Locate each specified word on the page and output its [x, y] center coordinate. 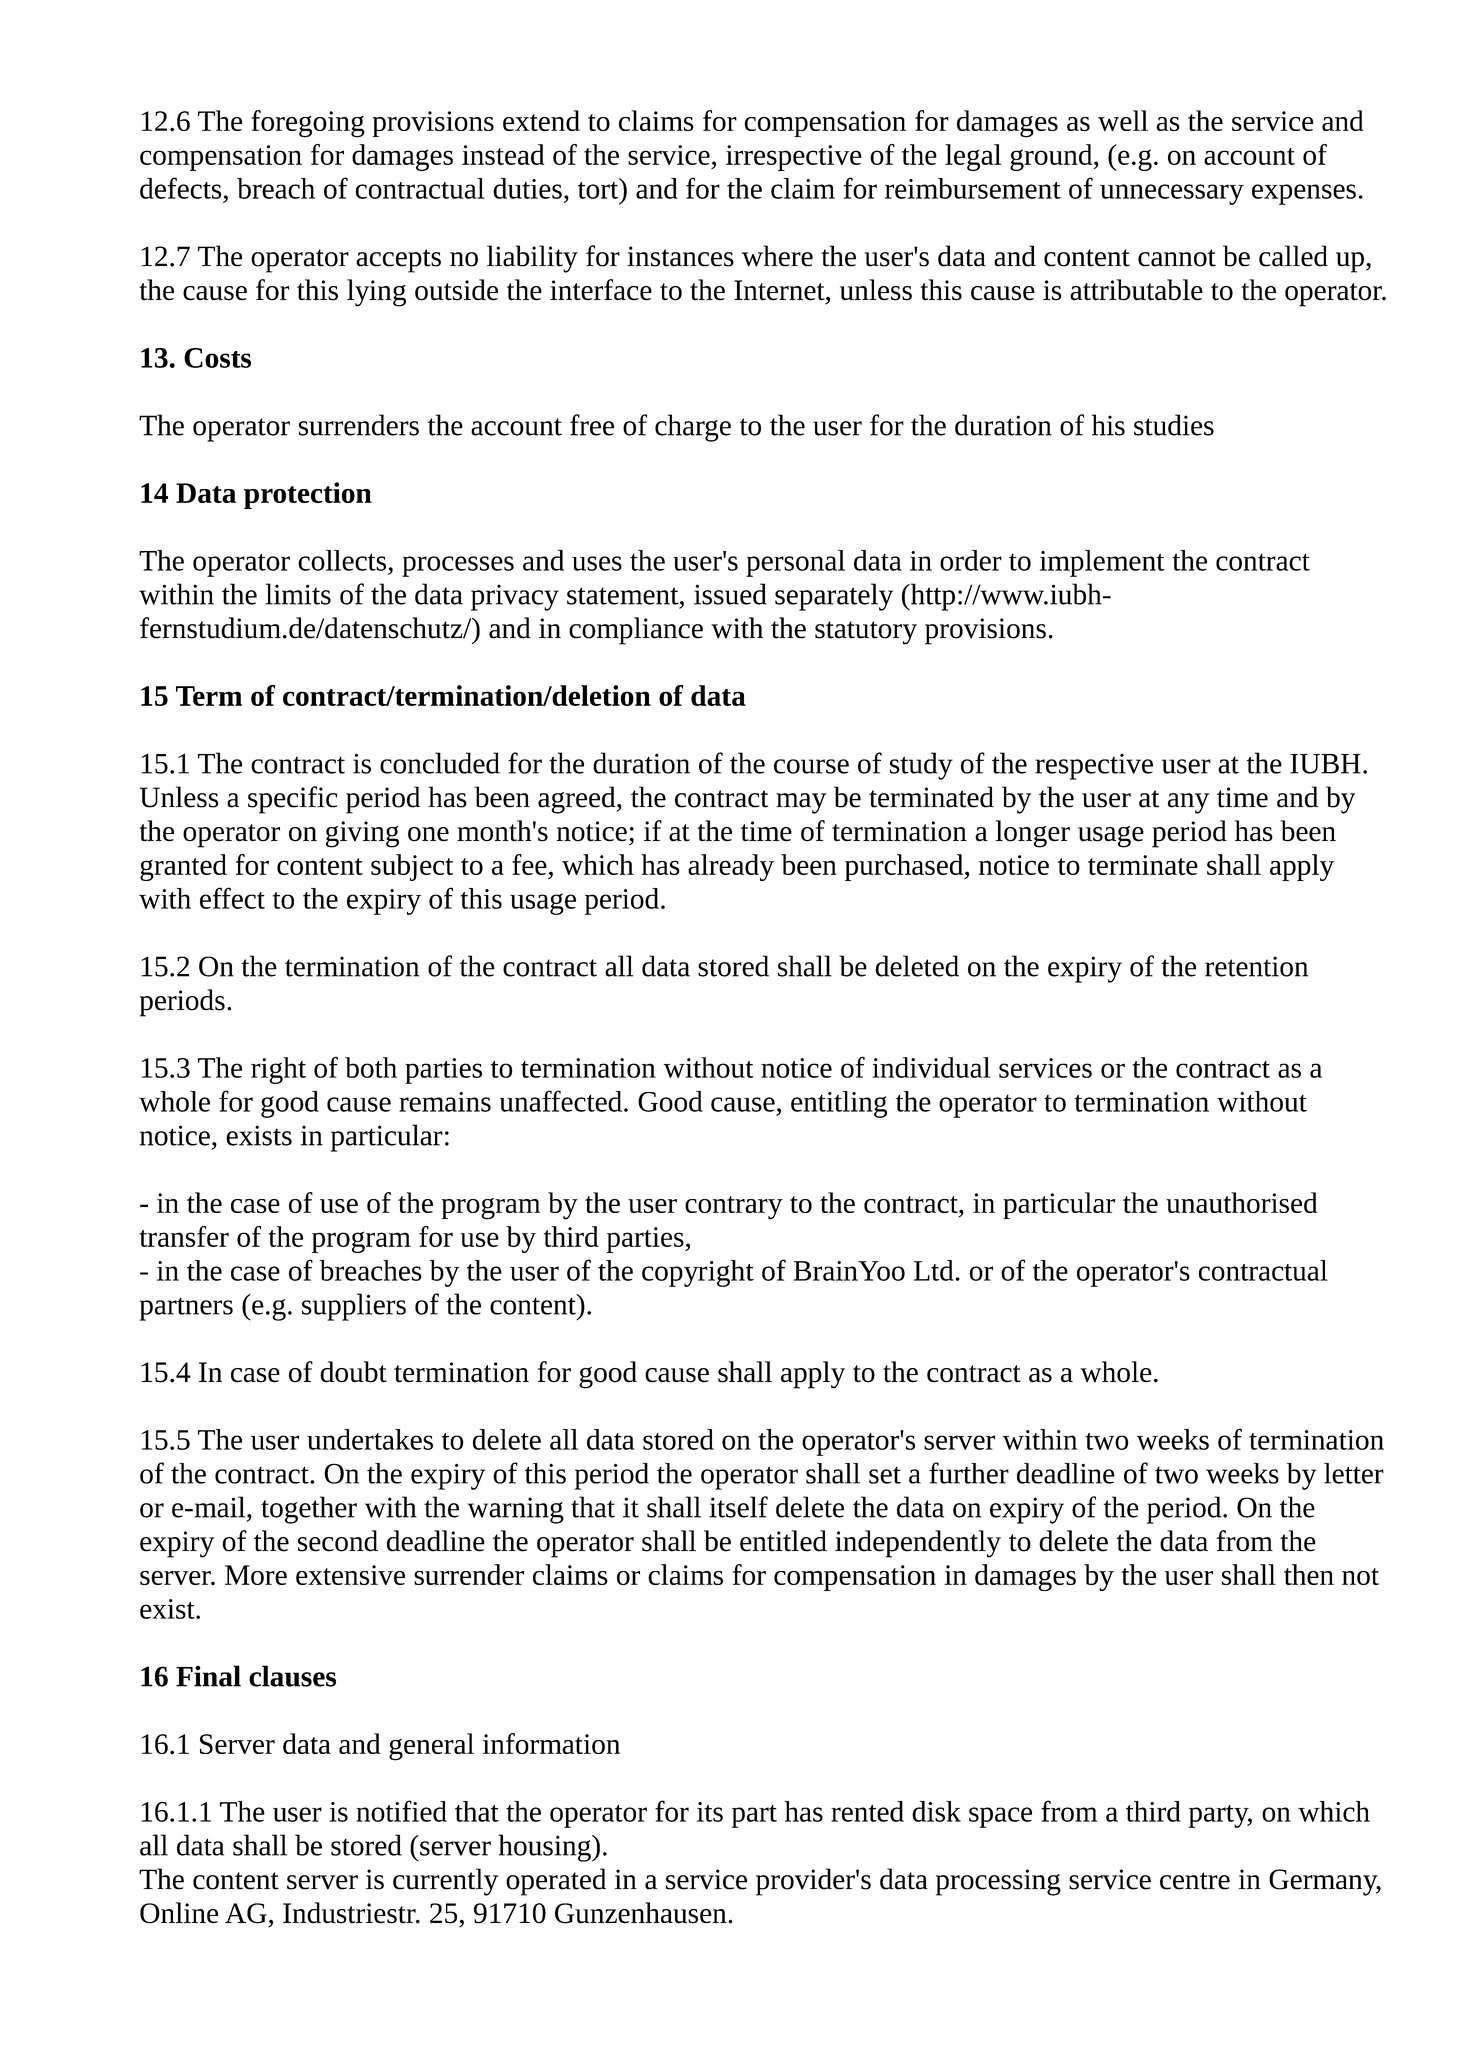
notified [401, 1811]
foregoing [308, 124]
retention [1256, 966]
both [371, 1067]
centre [1195, 1881]
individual [931, 1067]
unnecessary [1172, 194]
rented [867, 1811]
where [777, 256]
